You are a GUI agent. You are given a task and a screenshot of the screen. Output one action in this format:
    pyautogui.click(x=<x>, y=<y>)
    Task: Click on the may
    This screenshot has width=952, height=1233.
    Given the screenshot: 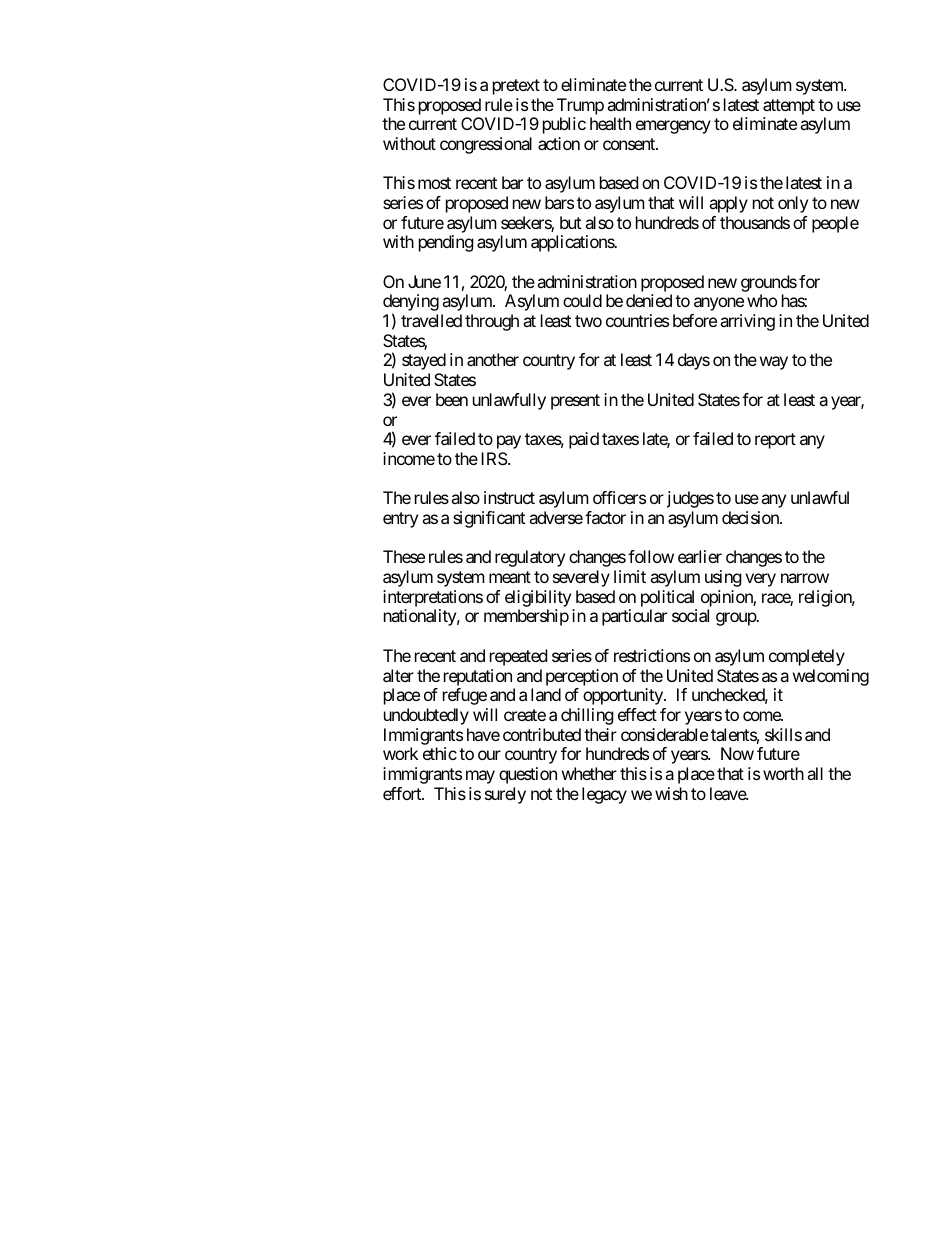 What is the action you would take?
    pyautogui.click(x=480, y=777)
